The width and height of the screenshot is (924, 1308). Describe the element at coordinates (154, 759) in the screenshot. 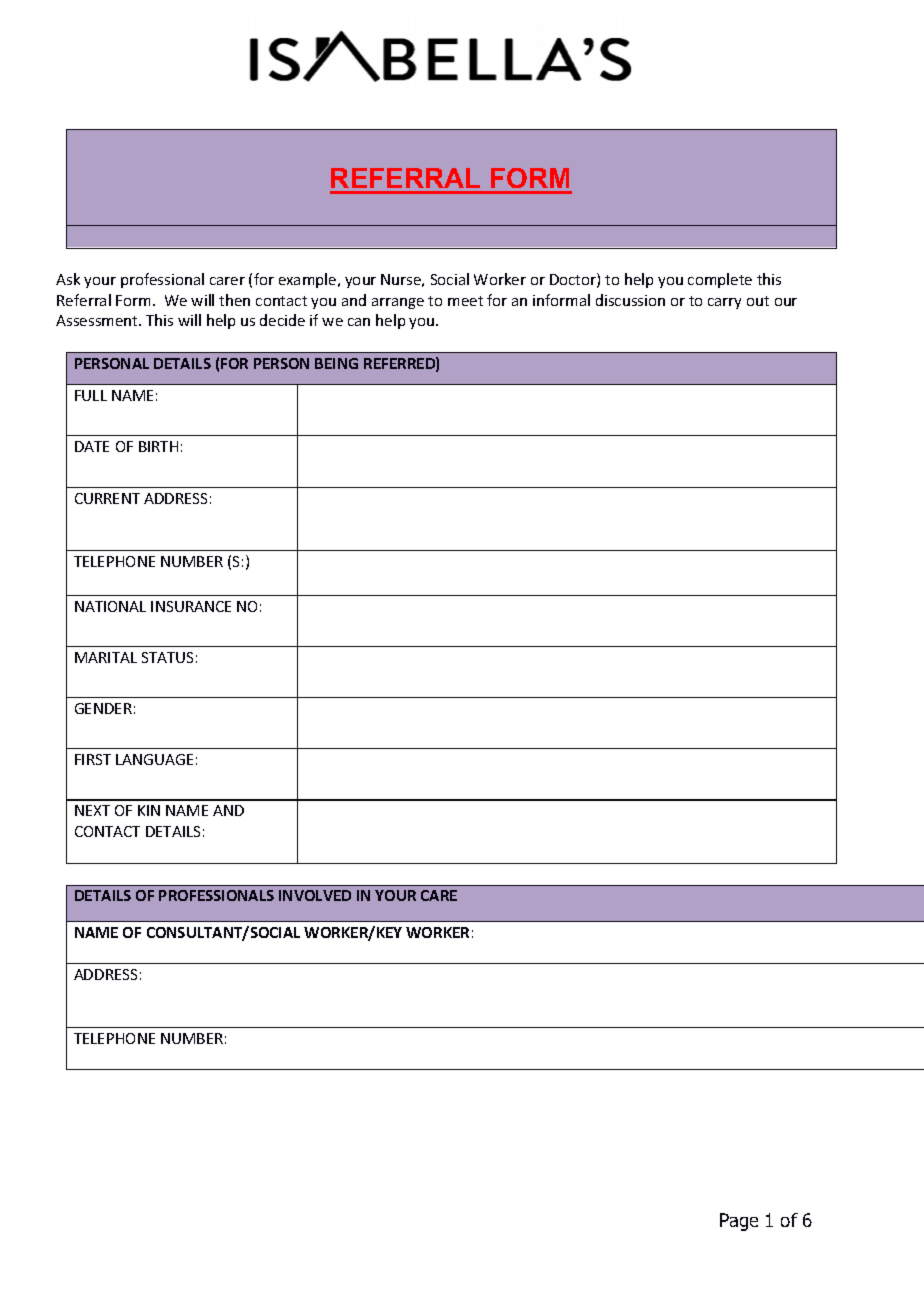

I see `LANGUAGE` at that location.
